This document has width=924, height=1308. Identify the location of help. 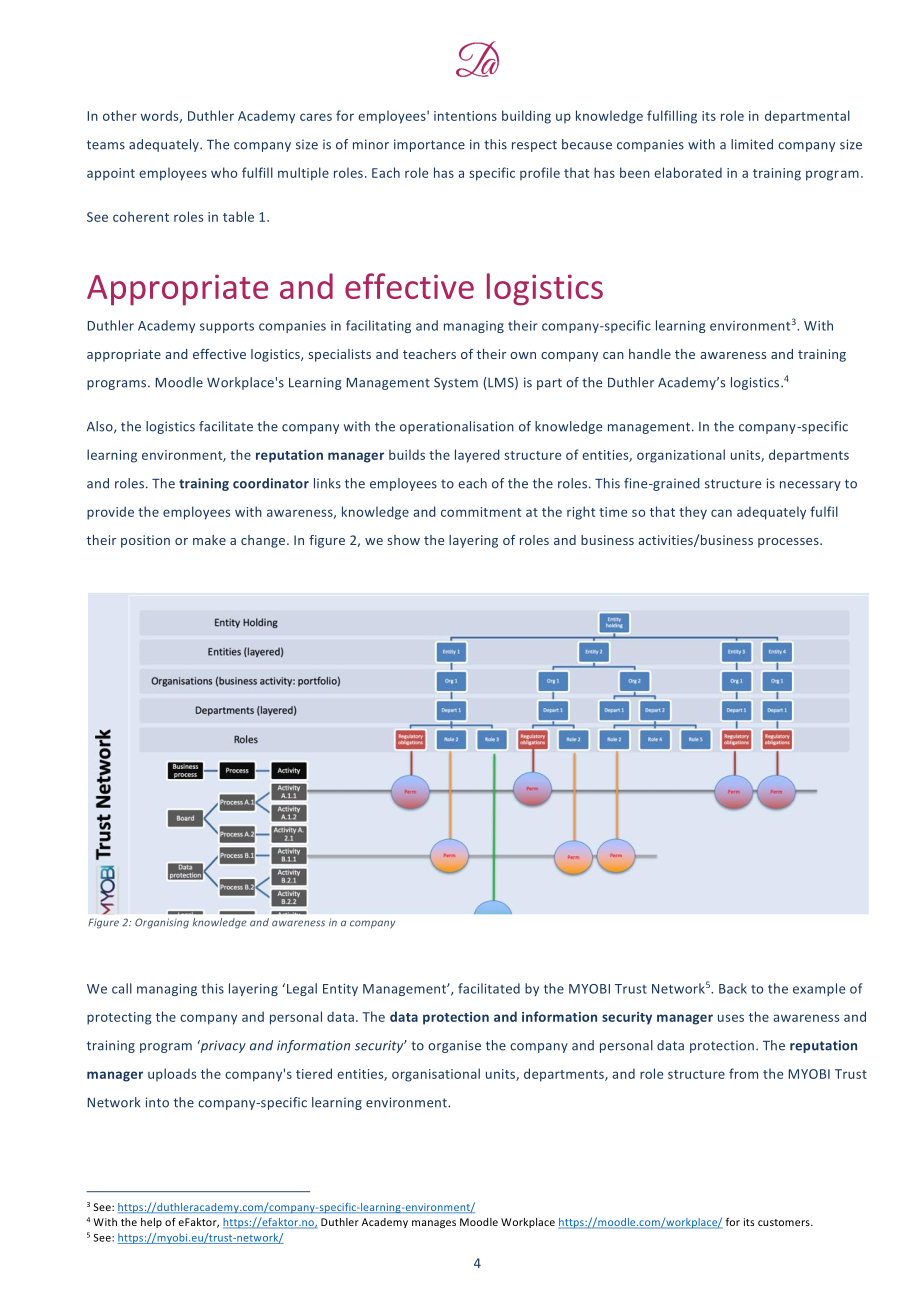
(151, 1223).
